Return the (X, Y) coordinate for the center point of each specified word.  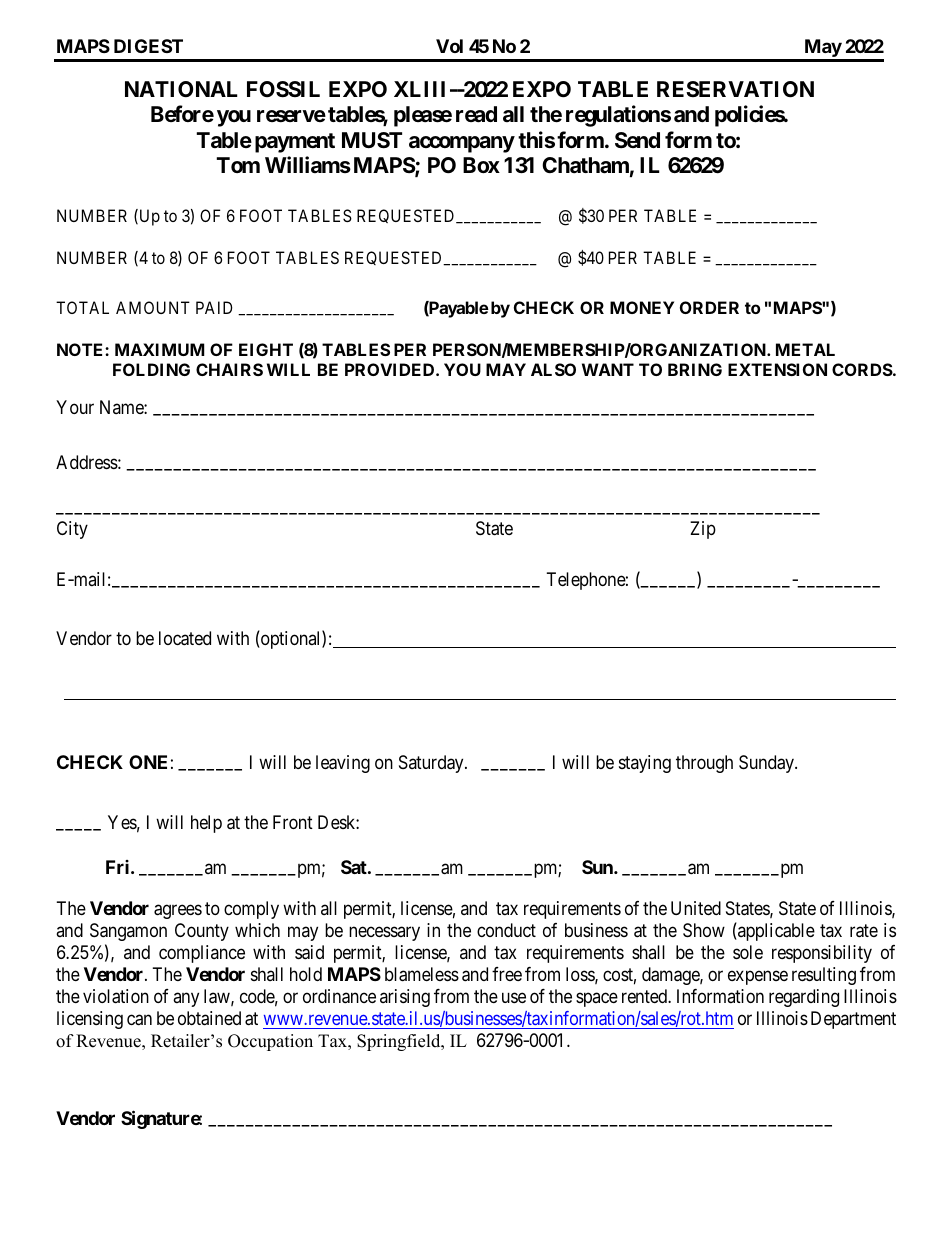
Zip (703, 530)
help (206, 824)
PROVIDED (391, 369)
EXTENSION (777, 369)
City (72, 530)
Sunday (767, 764)
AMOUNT (153, 307)
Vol (449, 46)
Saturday (432, 764)
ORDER (709, 307)
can (139, 1020)
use (514, 998)
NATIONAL (181, 89)
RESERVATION (735, 89)
